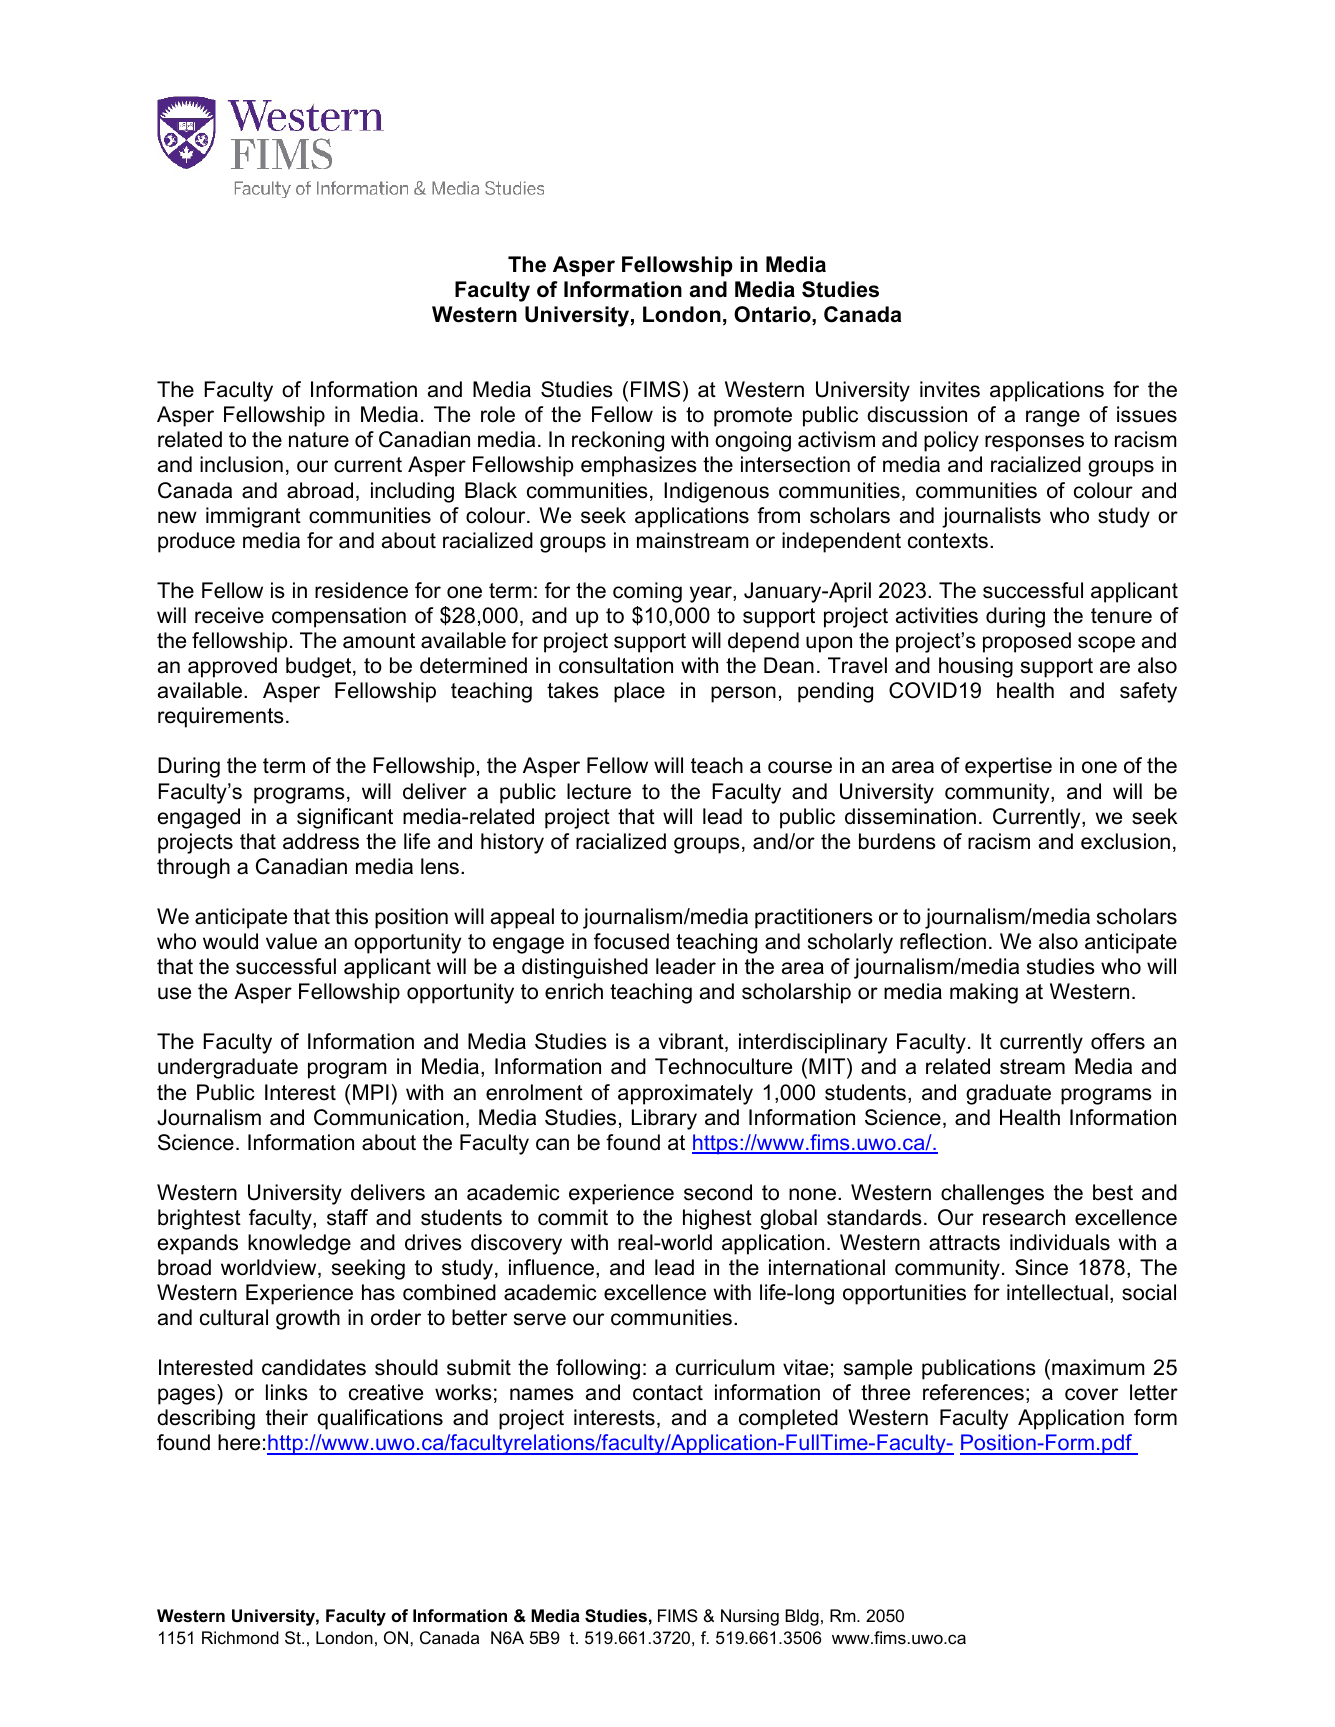 The image size is (1335, 1727). I want to click on Nursing, so click(750, 1617).
